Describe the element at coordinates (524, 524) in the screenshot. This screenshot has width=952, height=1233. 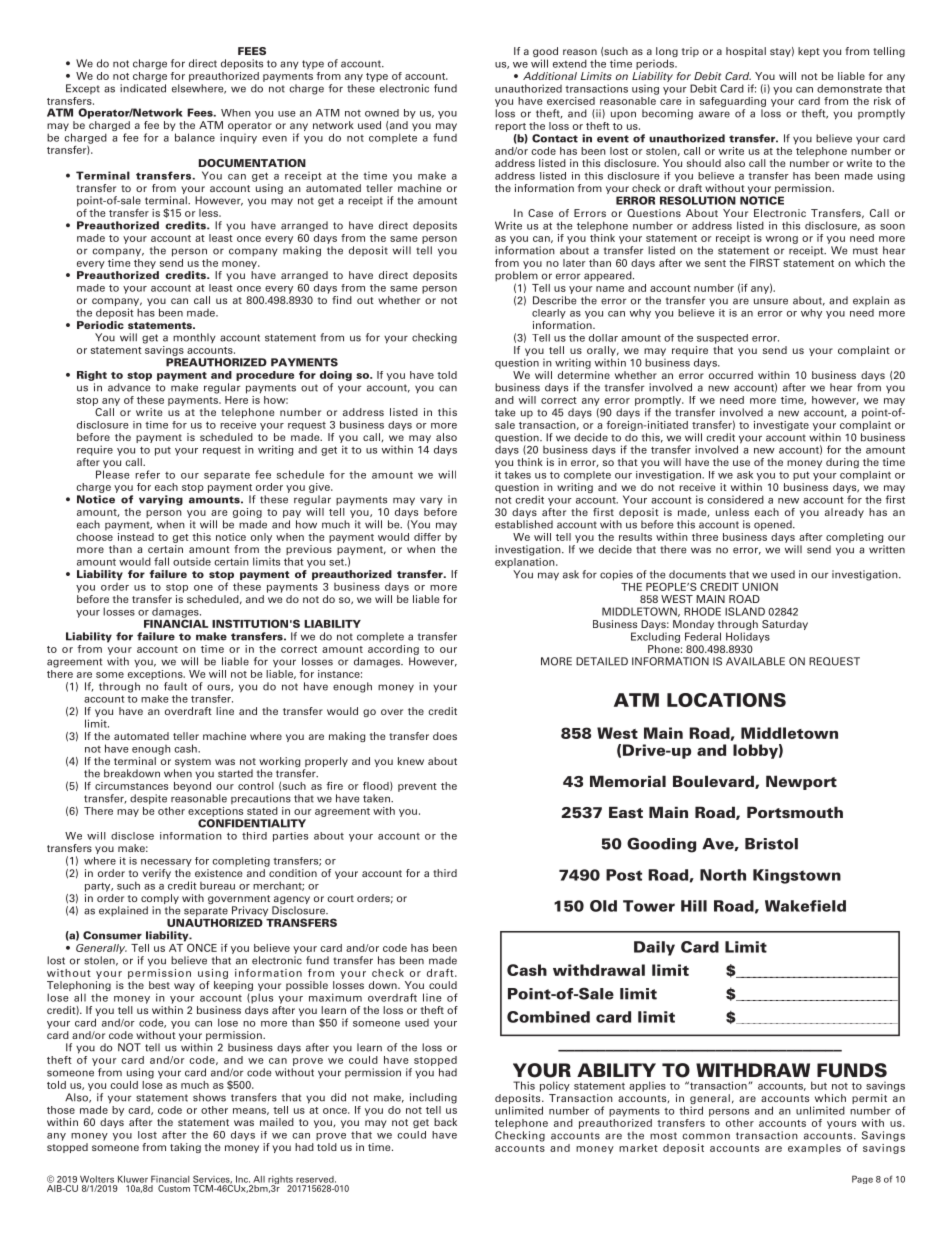
I see `established` at that location.
